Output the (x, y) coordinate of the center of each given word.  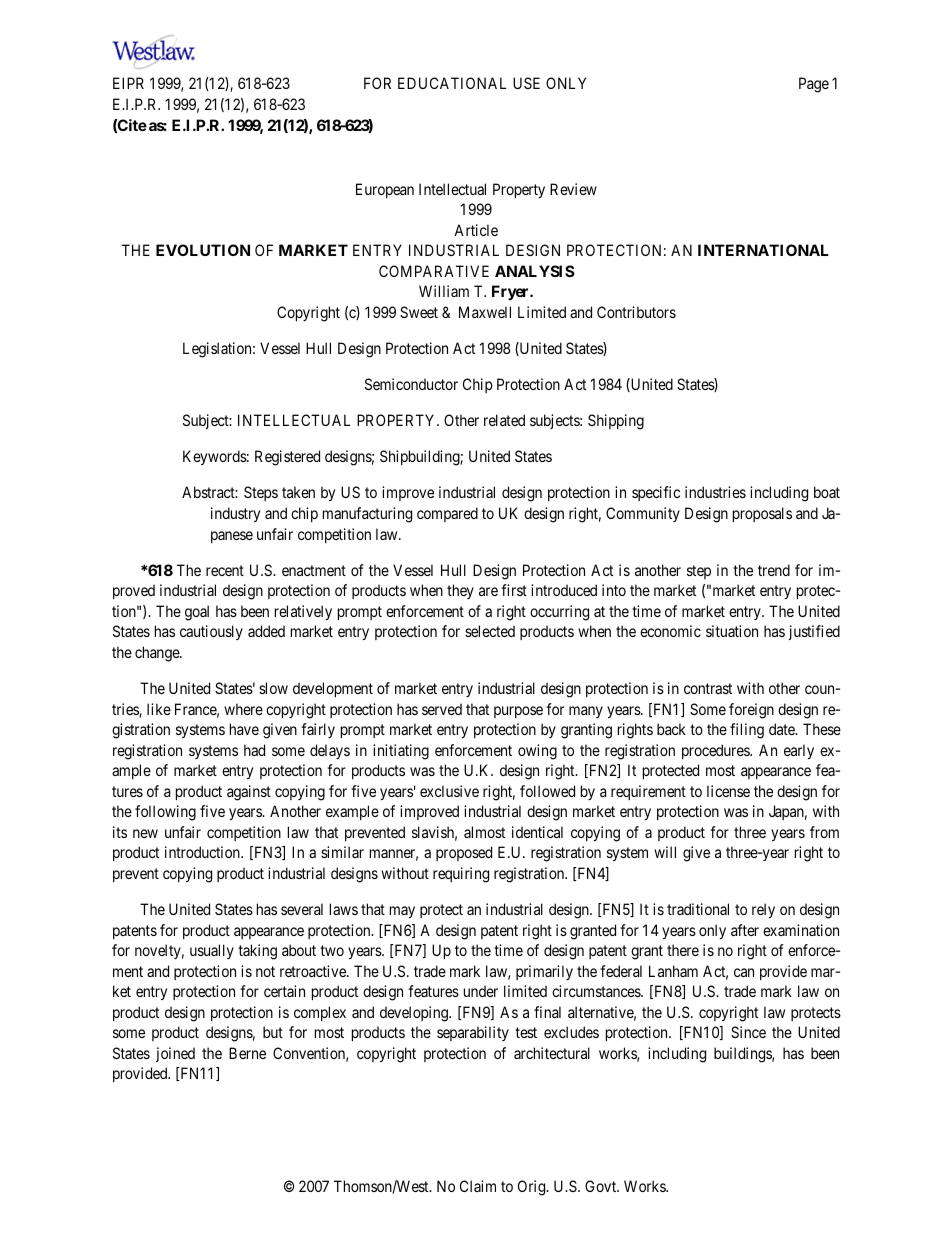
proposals (762, 514)
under (481, 991)
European (385, 190)
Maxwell (485, 312)
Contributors (636, 312)
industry (235, 514)
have (244, 729)
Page (814, 85)
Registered (287, 458)
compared (447, 514)
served (442, 709)
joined (175, 1054)
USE (526, 83)
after (745, 930)
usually (212, 951)
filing (747, 731)
